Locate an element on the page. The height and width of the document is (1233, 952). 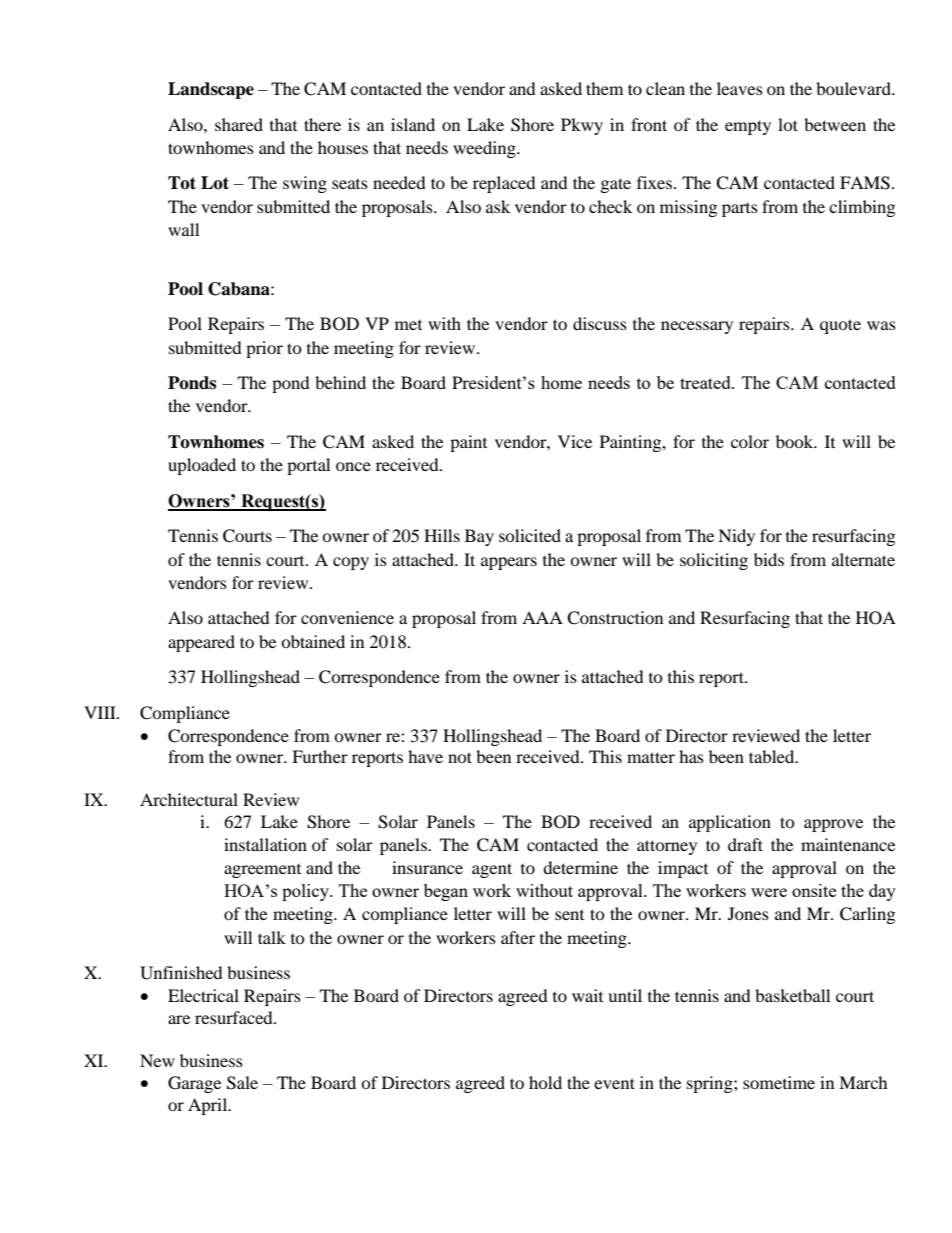
appeared is located at coordinates (201, 643).
